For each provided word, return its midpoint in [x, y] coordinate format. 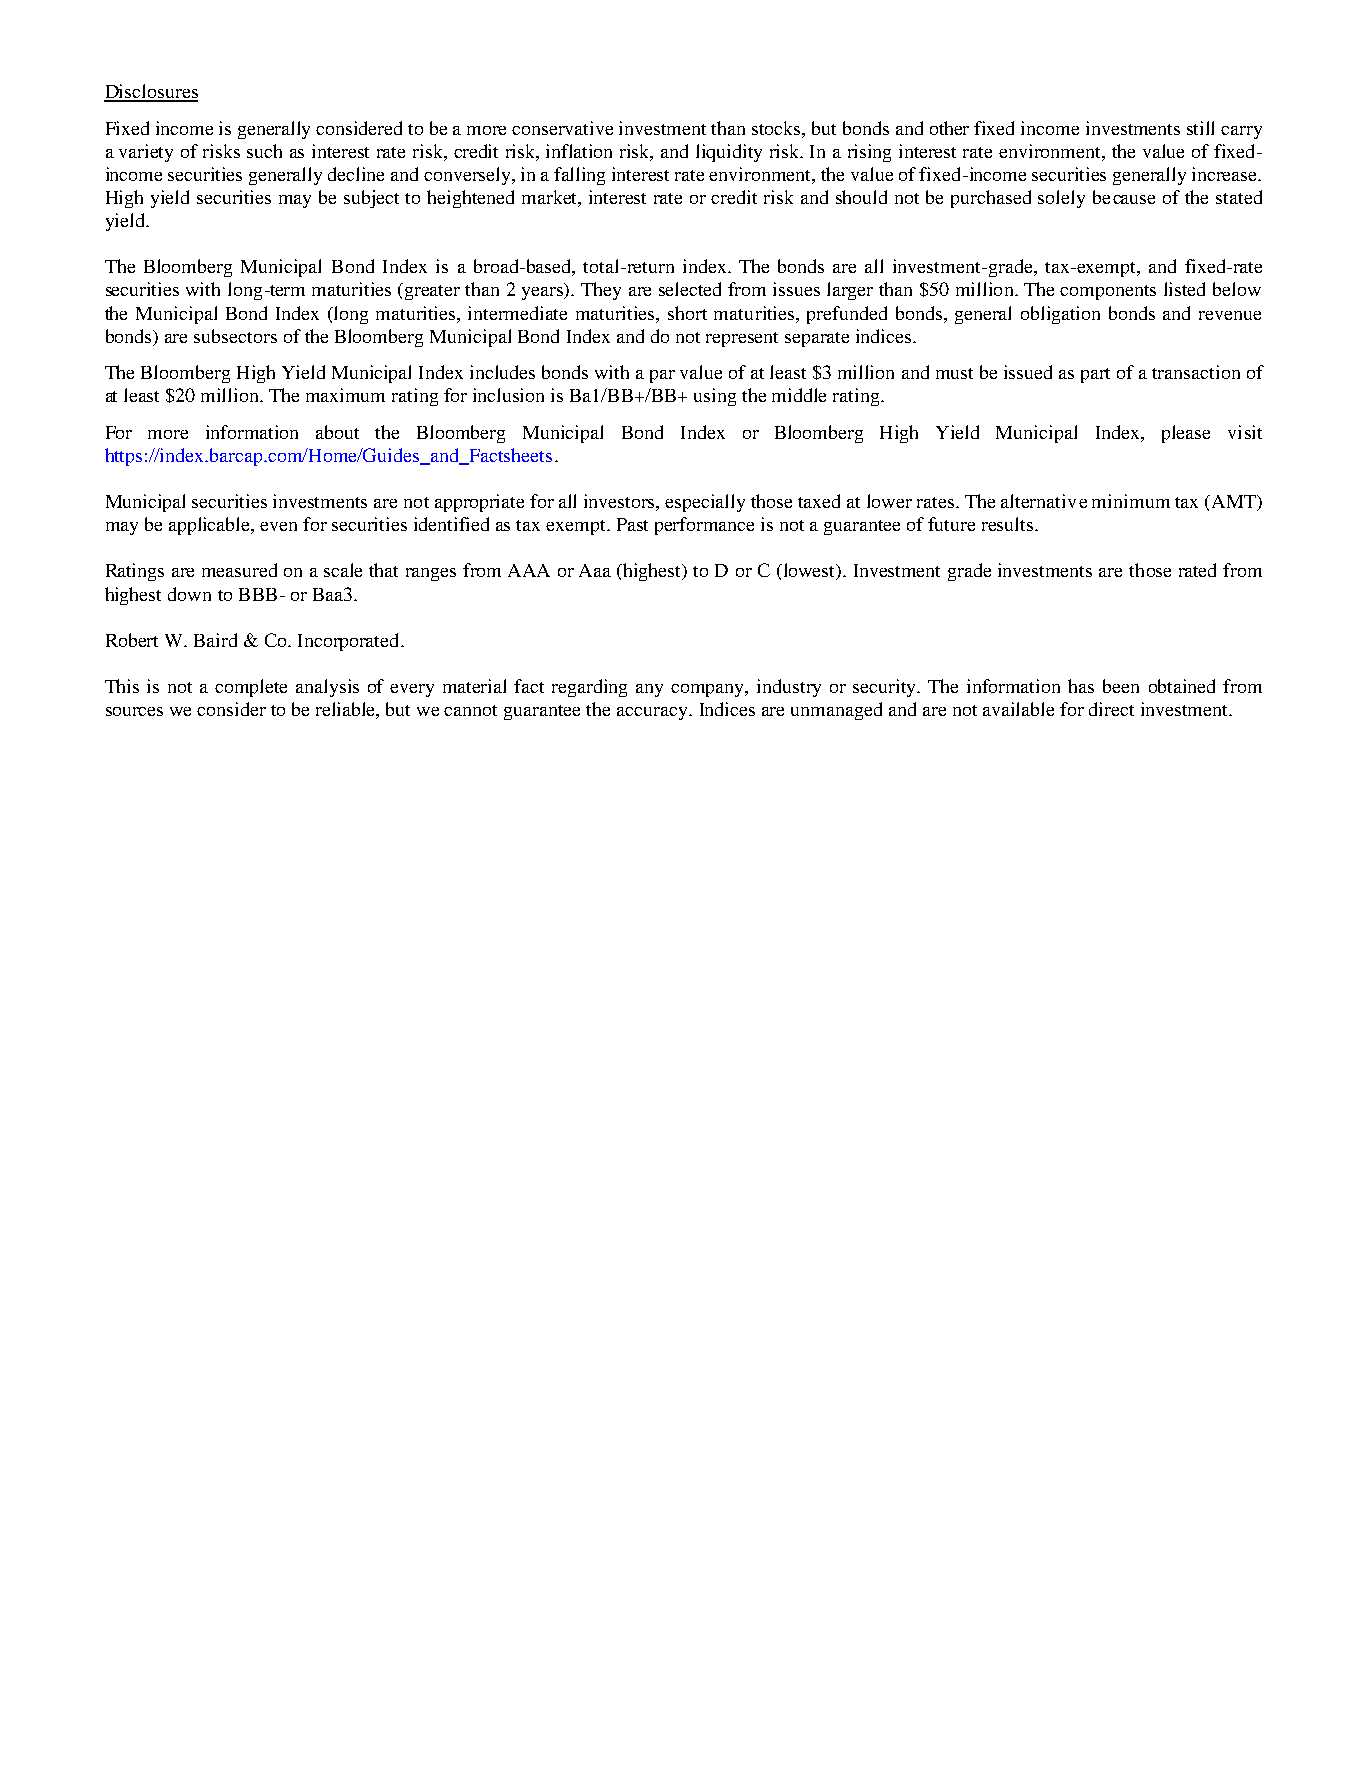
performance [704, 526]
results [1009, 524]
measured [239, 570]
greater [432, 292]
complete [251, 688]
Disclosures [151, 92]
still [1200, 128]
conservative [562, 128]
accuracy [653, 713]
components [1108, 292]
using [715, 397]
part [1095, 375]
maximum [345, 395]
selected [690, 289]
